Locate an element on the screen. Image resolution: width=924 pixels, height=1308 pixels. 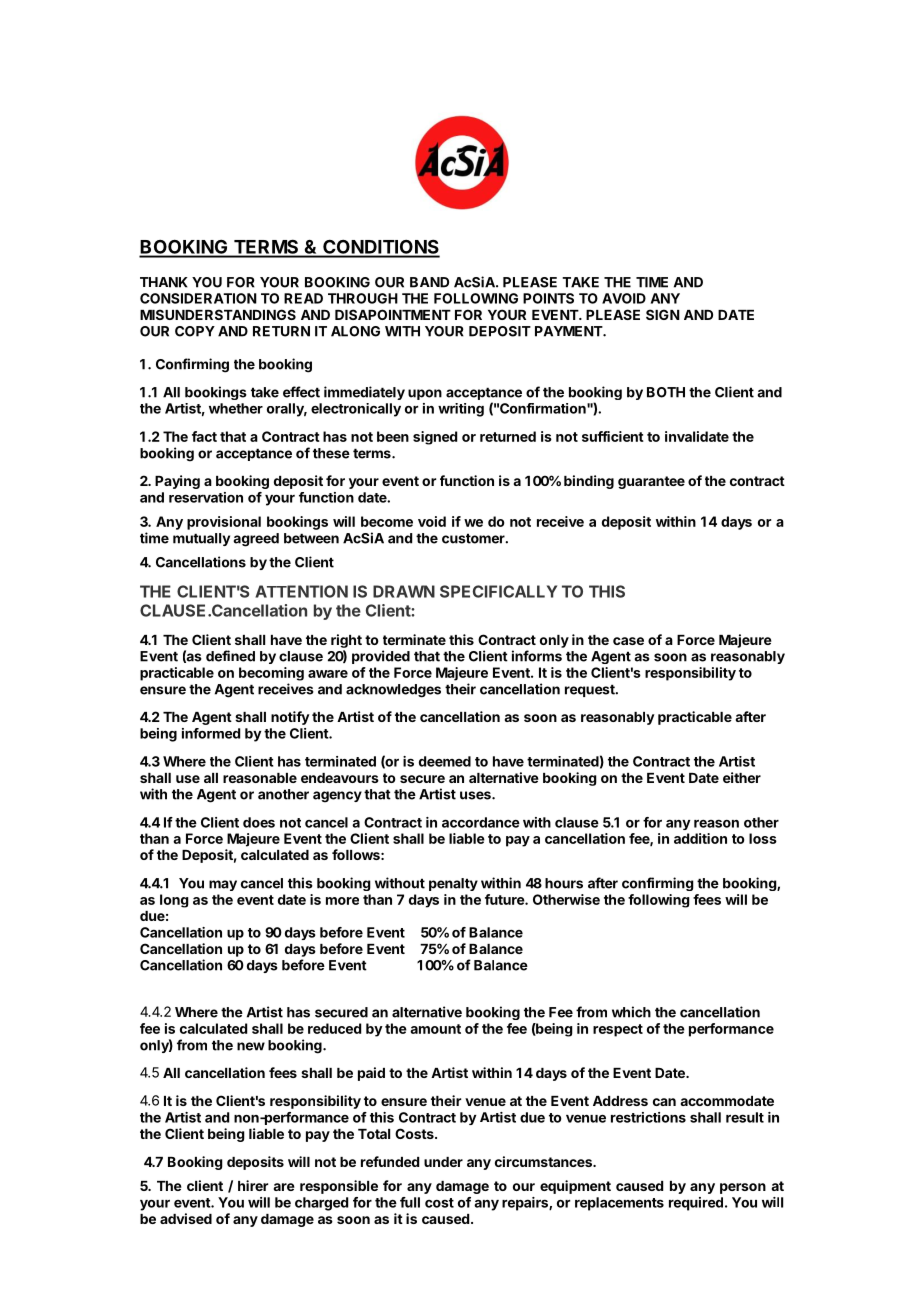
either is located at coordinates (742, 777).
